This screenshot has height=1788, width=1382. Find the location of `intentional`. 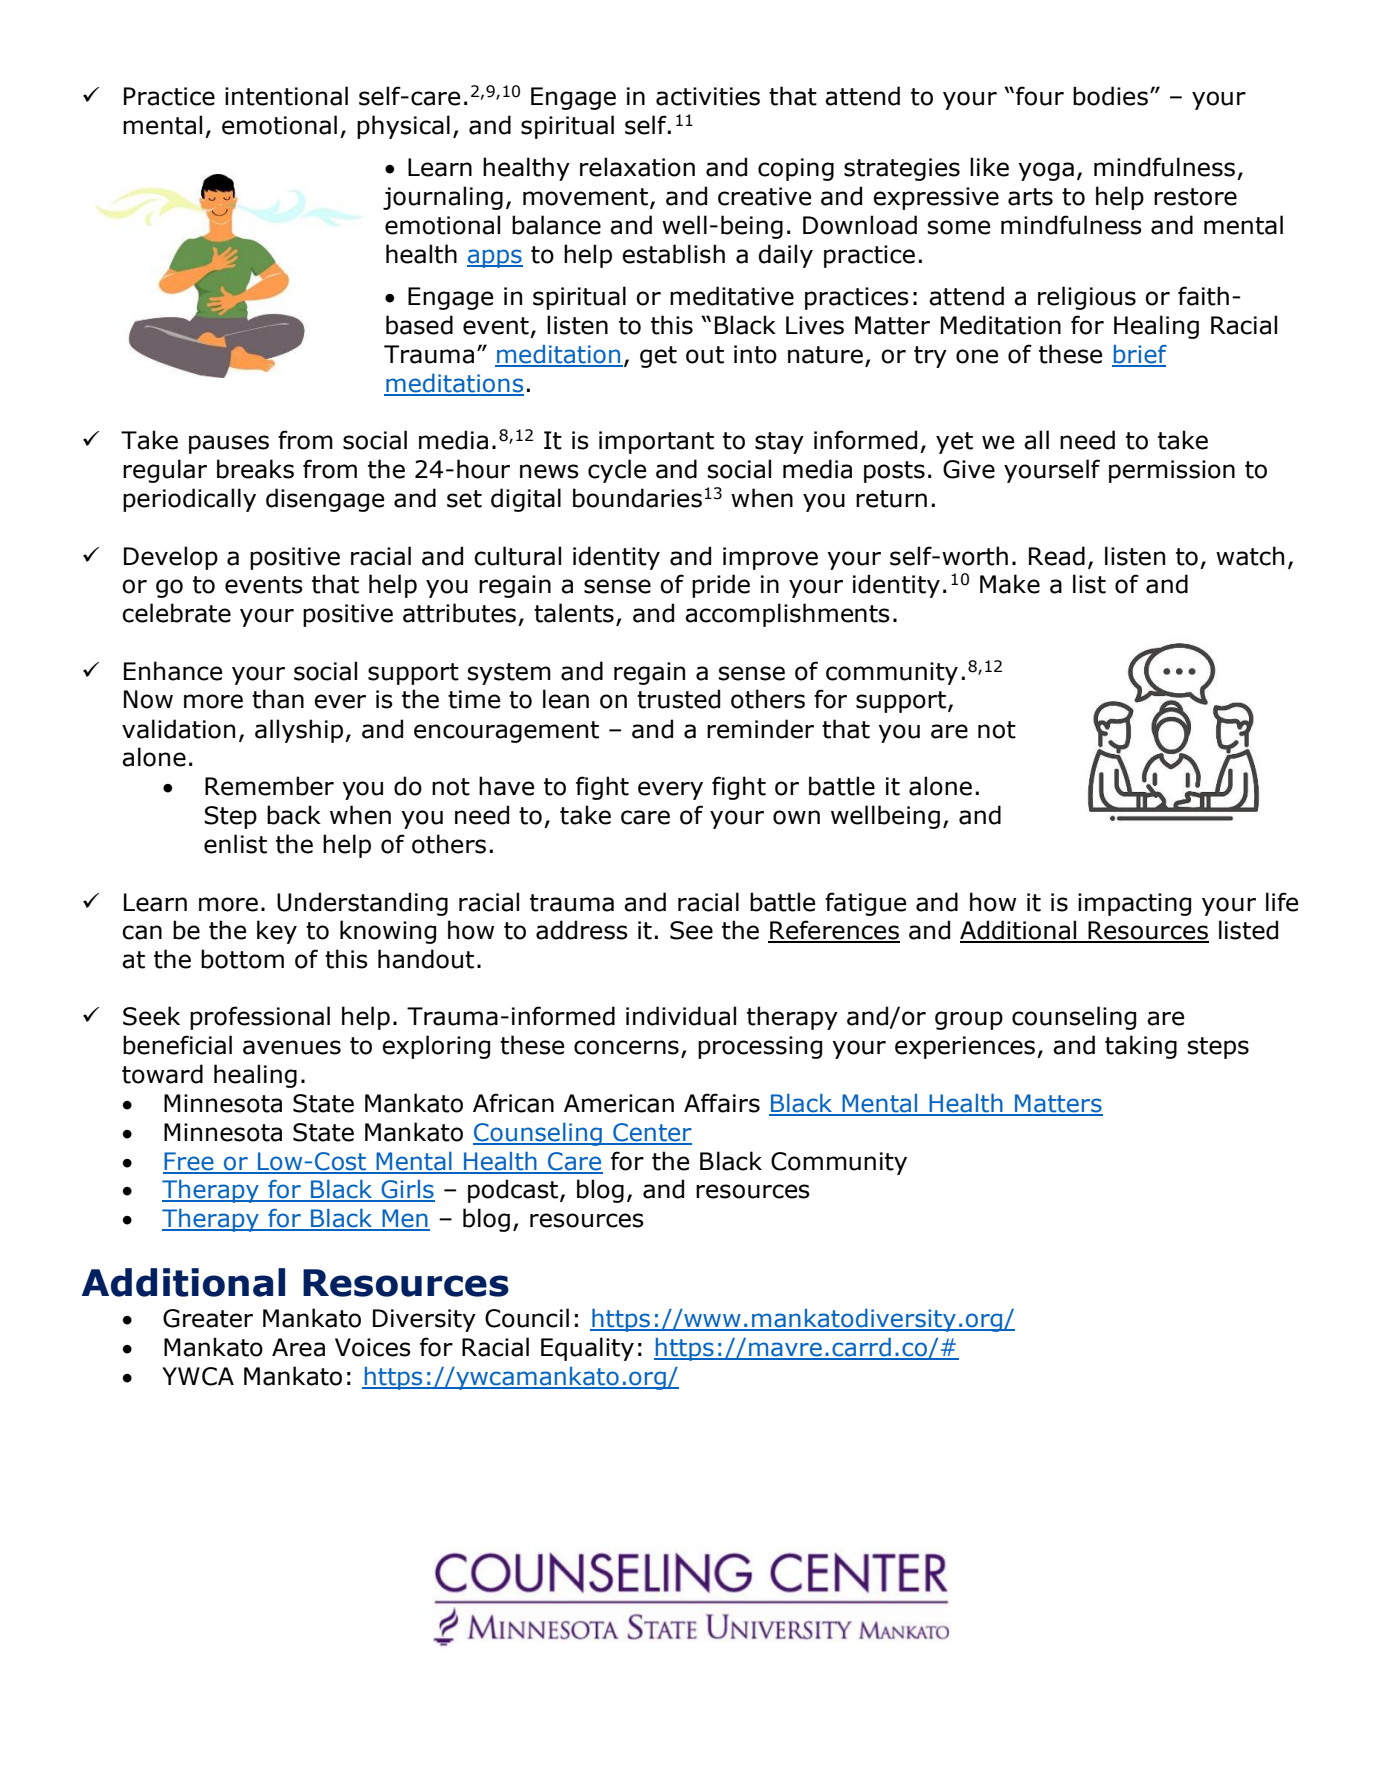

intentional is located at coordinates (286, 96).
